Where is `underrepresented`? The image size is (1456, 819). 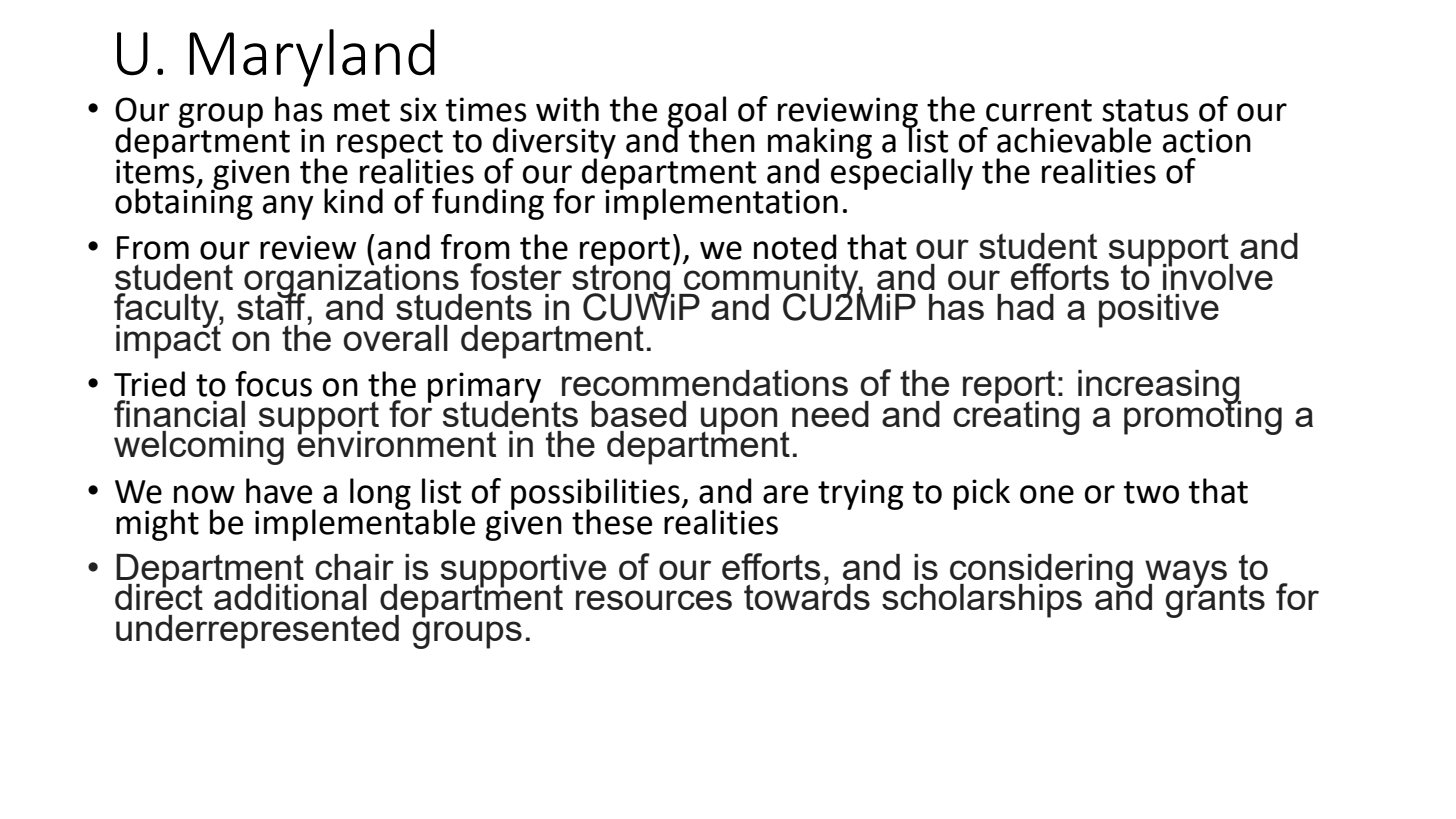
underrepresented is located at coordinates (257, 632).
